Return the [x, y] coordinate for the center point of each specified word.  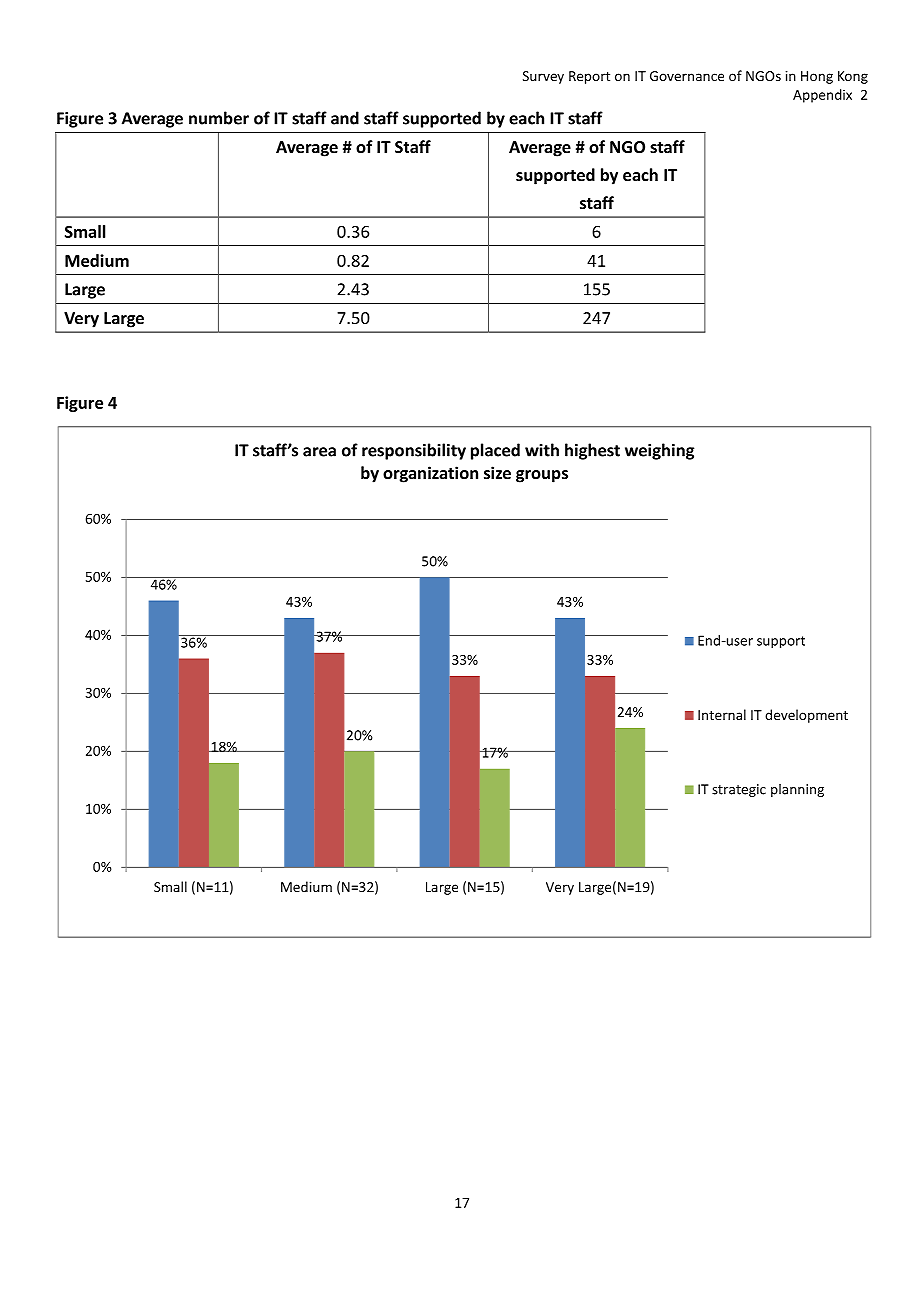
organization [430, 474]
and [345, 118]
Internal [722, 714]
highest [592, 451]
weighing [659, 451]
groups [542, 476]
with [542, 450]
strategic [739, 790]
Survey [543, 77]
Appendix [822, 96]
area [319, 452]
